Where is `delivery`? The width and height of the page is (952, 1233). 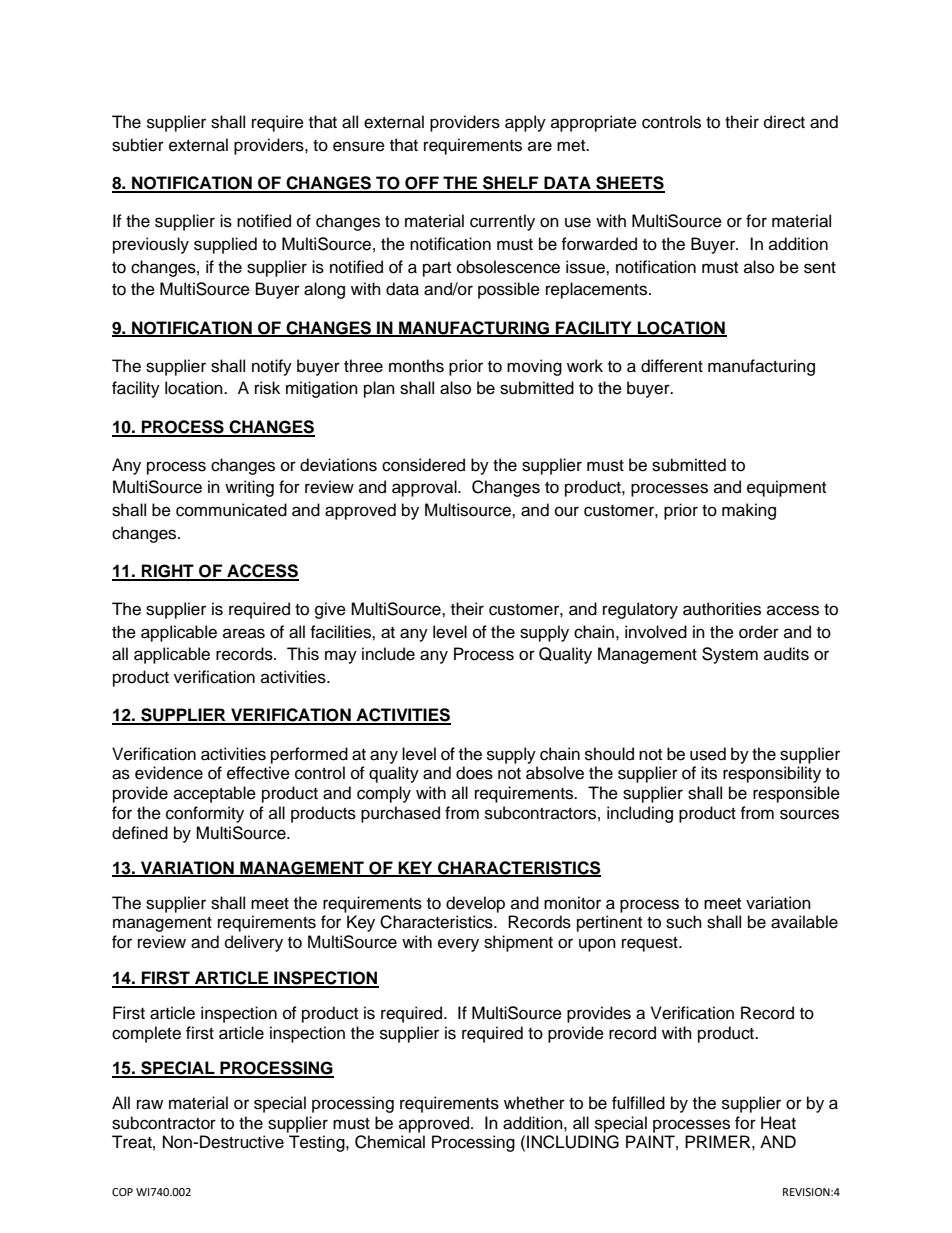 delivery is located at coordinates (254, 943).
